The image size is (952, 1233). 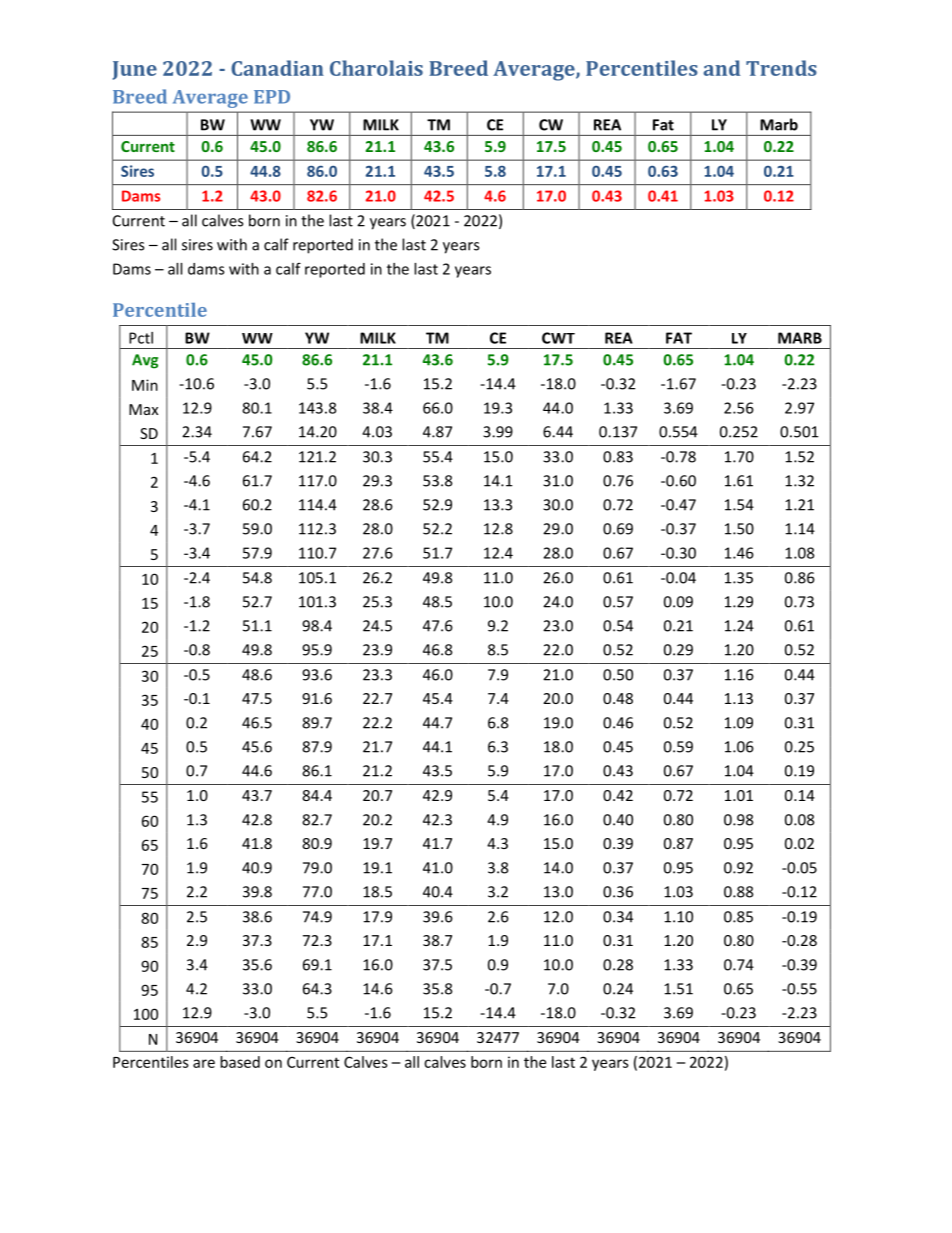 I want to click on Canadian, so click(x=277, y=68).
